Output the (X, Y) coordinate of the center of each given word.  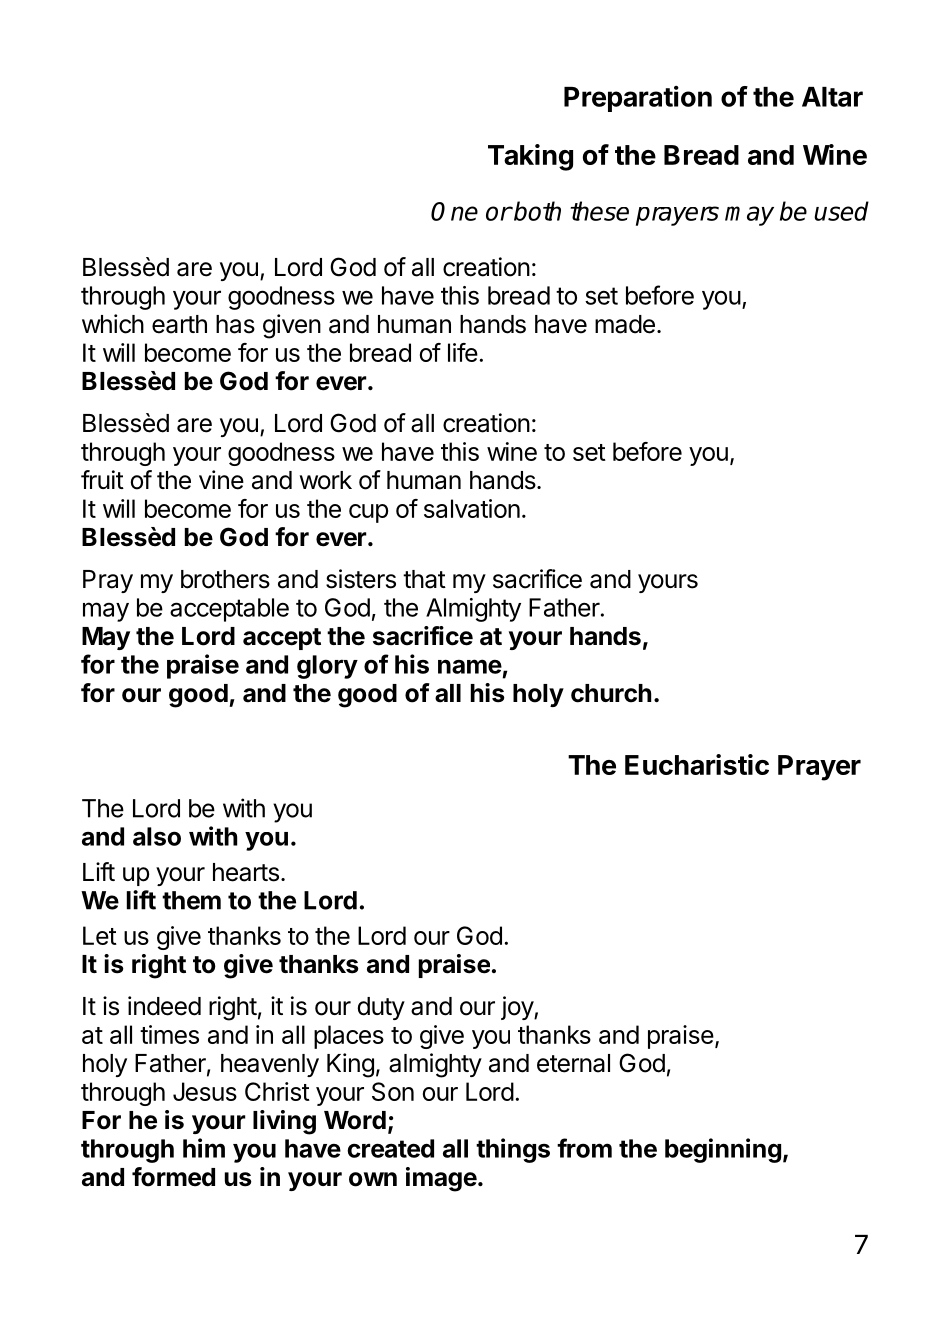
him (204, 1148)
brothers (225, 579)
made (625, 324)
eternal (573, 1063)
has (235, 324)
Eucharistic (697, 764)
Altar (832, 97)
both (536, 211)
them (191, 900)
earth (179, 324)
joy (518, 1008)
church (611, 693)
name (470, 666)
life (463, 352)
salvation (472, 508)
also (157, 836)
